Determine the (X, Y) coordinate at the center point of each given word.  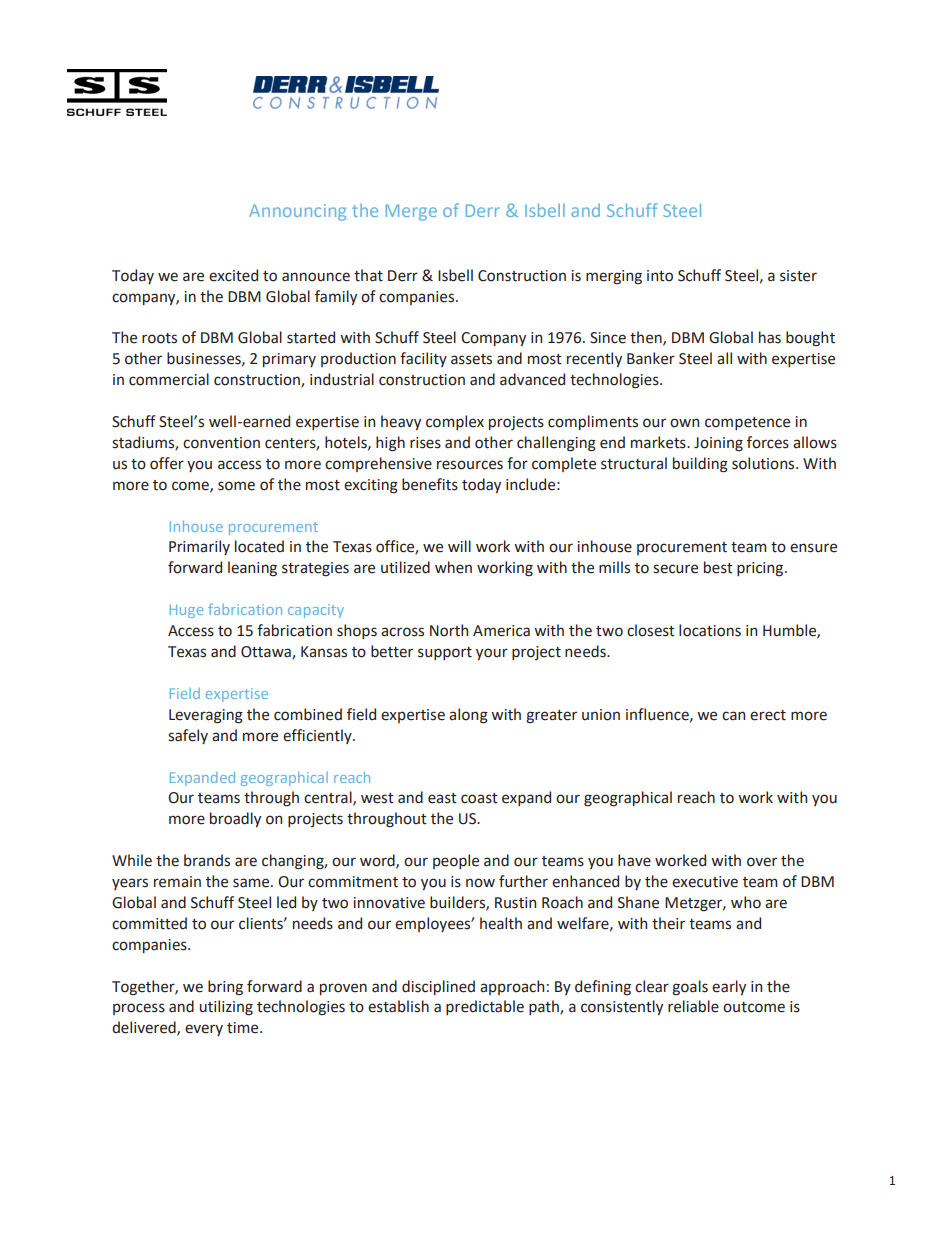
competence (747, 423)
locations (710, 630)
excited (233, 275)
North (449, 630)
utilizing (226, 1008)
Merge (411, 212)
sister (798, 276)
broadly (235, 819)
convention (221, 443)
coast (479, 798)
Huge (186, 611)
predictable (485, 1007)
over (762, 862)
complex (455, 422)
